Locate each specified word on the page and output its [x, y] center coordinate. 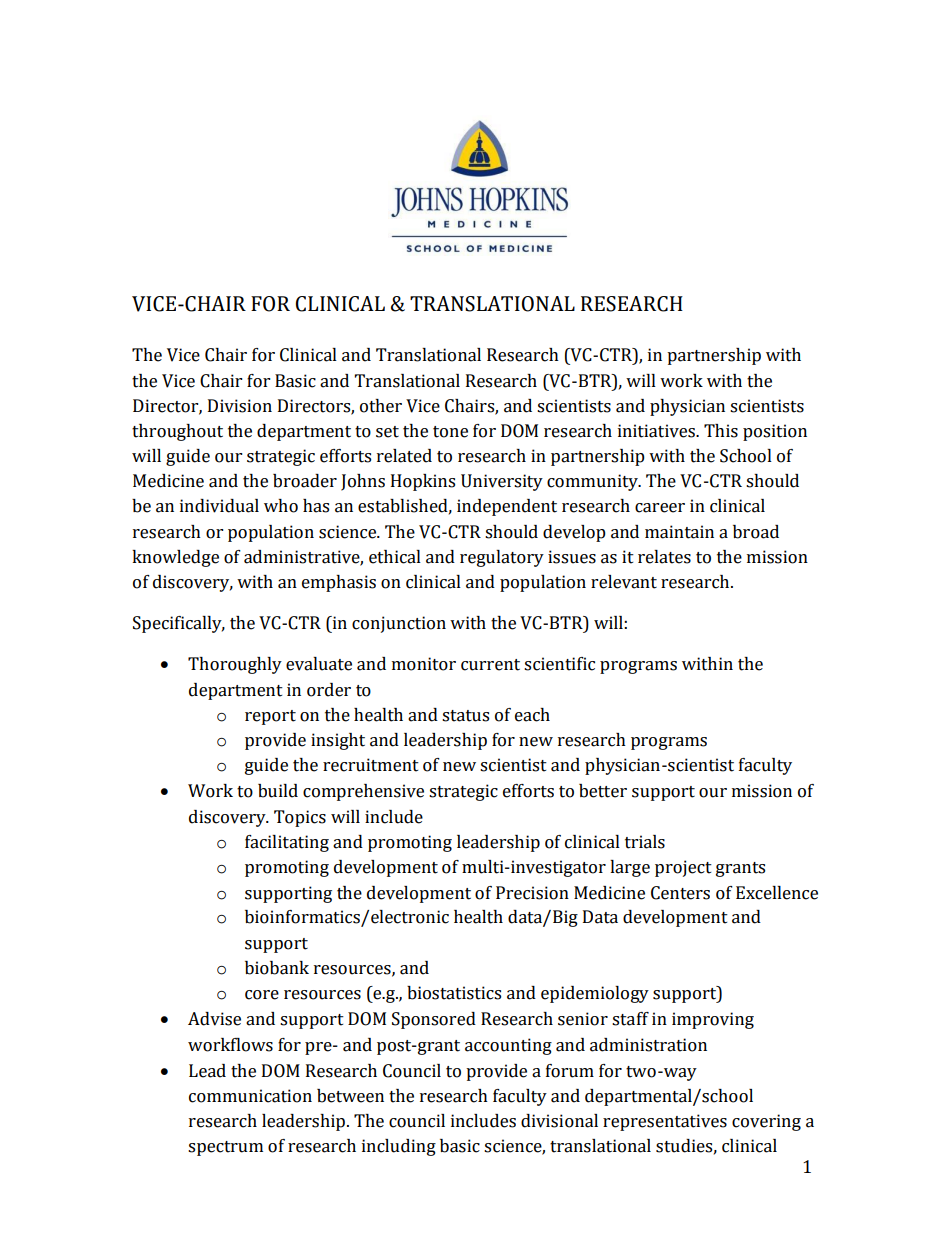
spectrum [225, 1148]
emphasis [339, 583]
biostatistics [454, 993]
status [465, 716]
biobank [277, 968]
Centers [680, 893]
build [278, 791]
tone [450, 432]
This [721, 431]
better [603, 791]
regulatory [502, 558]
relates [664, 557]
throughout [177, 432]
